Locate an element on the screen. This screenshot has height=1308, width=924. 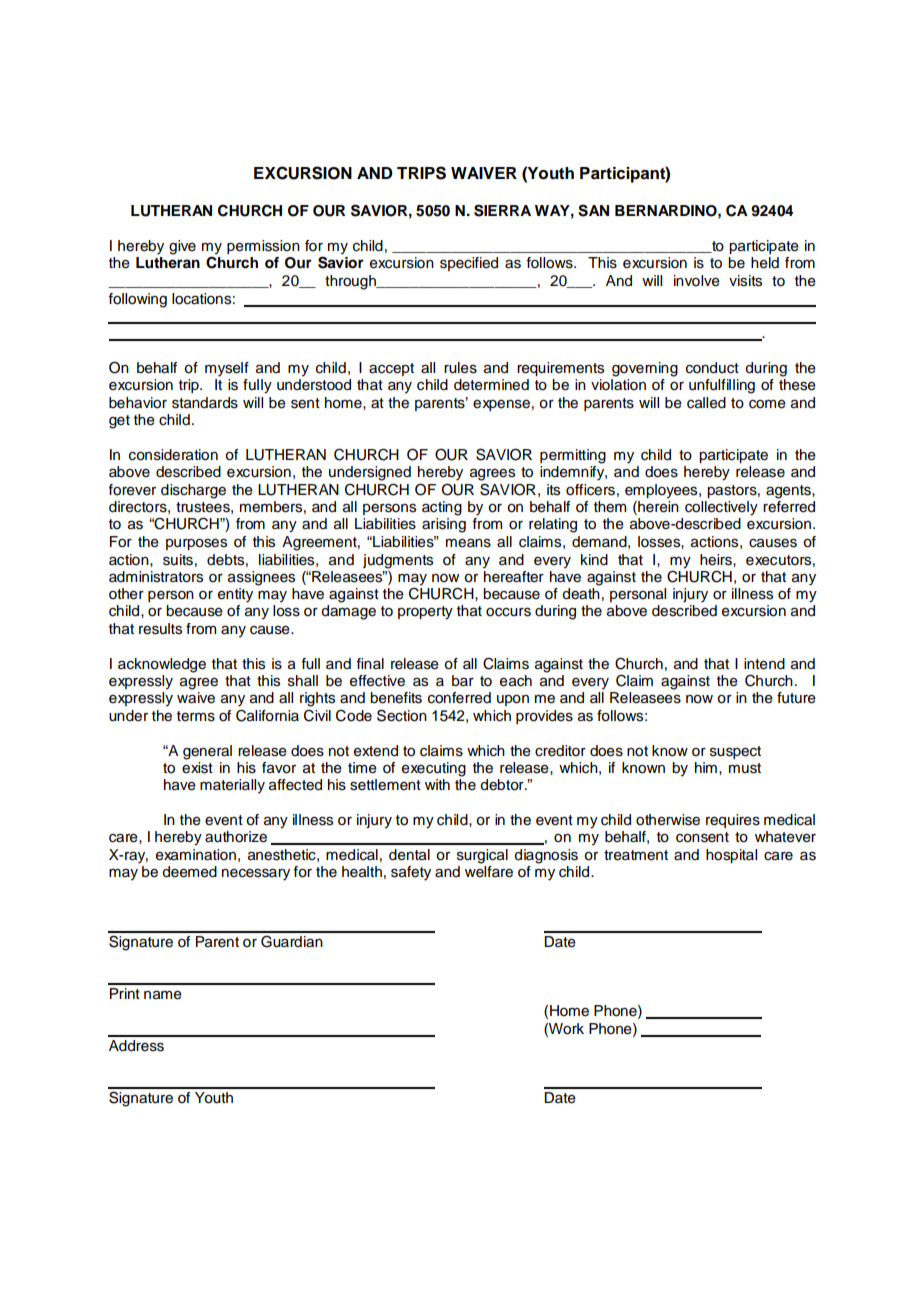
acting is located at coordinates (442, 508).
